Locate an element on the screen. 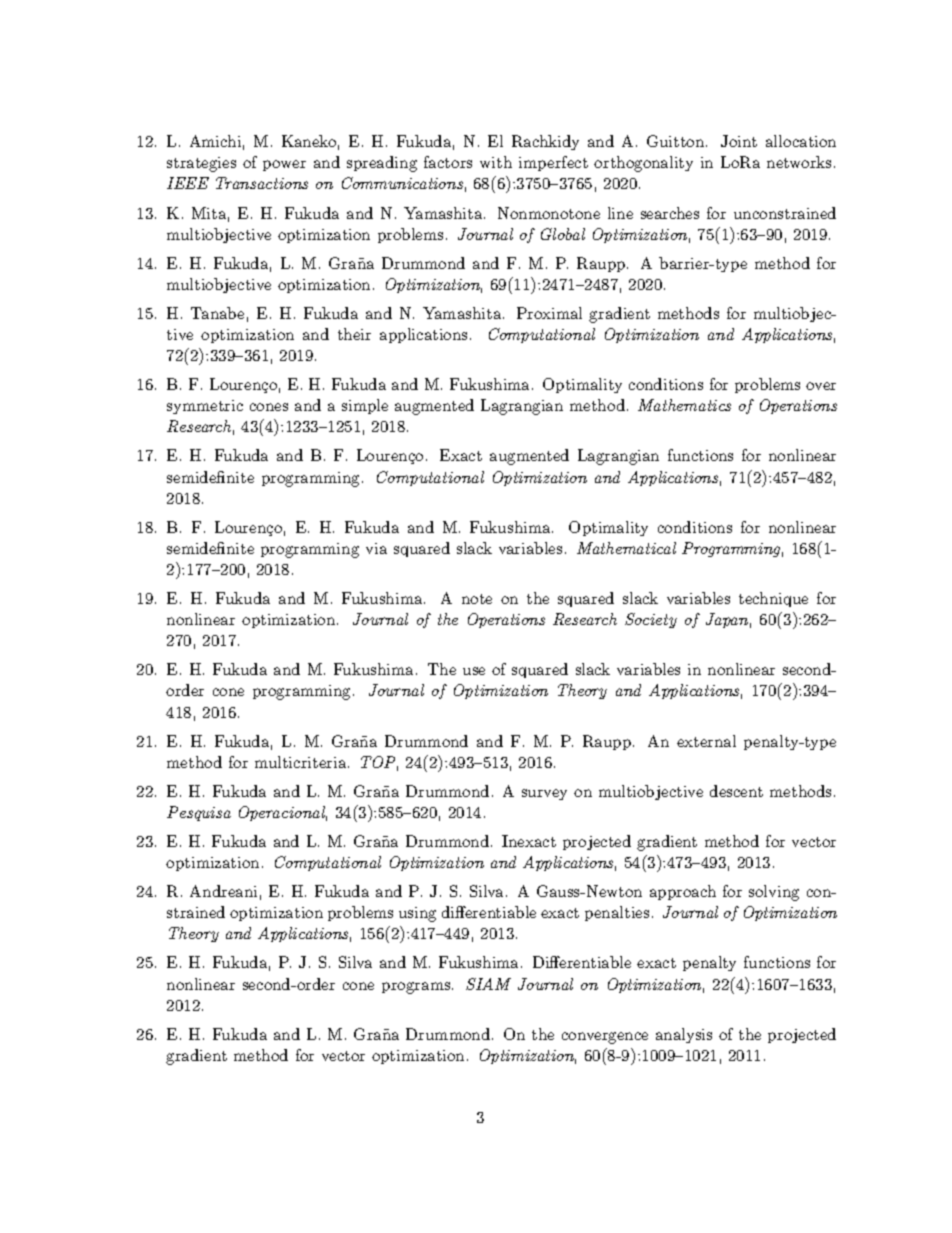 This screenshot has width=952, height=1233. external is located at coordinates (706, 741).
